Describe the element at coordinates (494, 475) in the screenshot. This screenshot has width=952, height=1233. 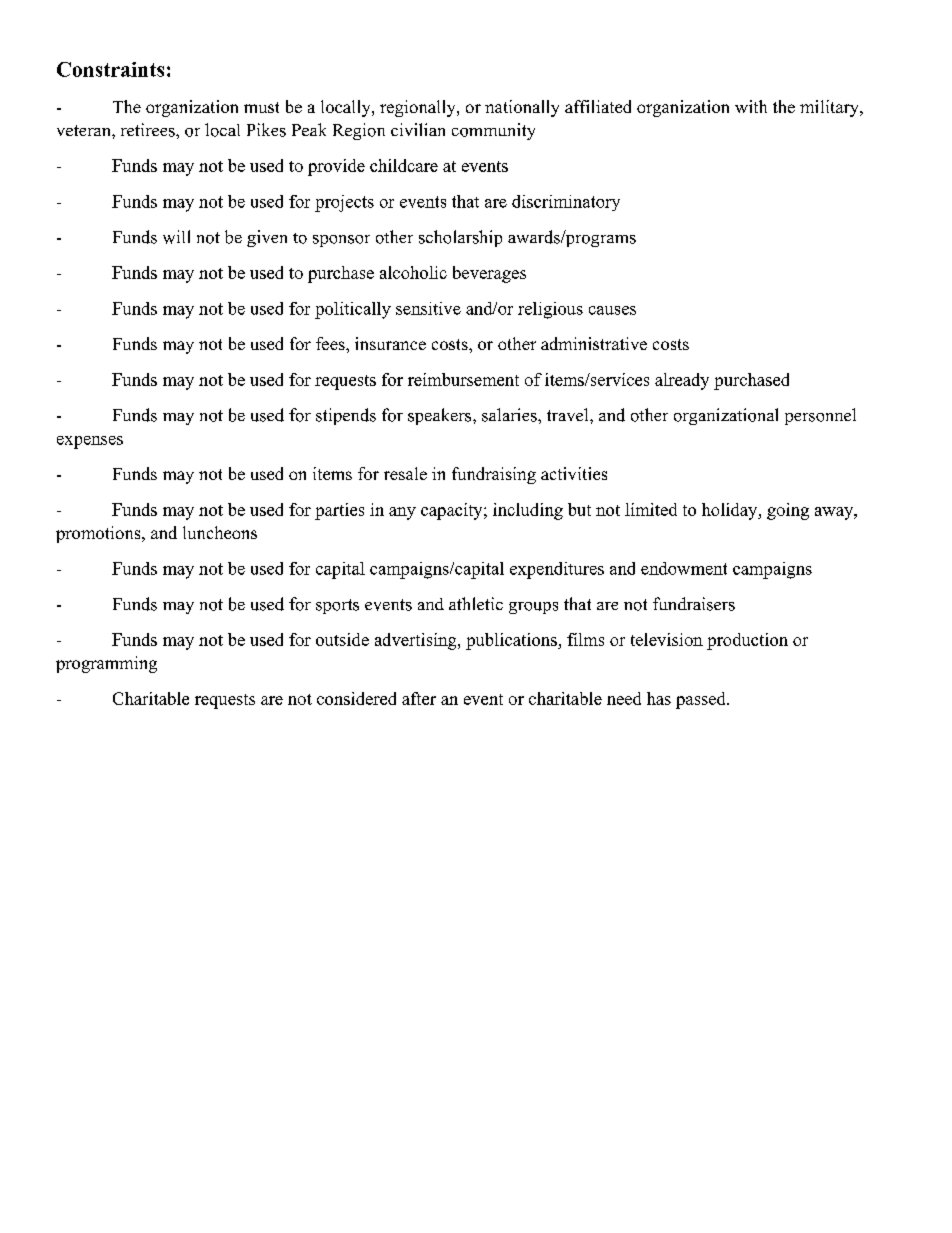
I see `fundraising` at that location.
